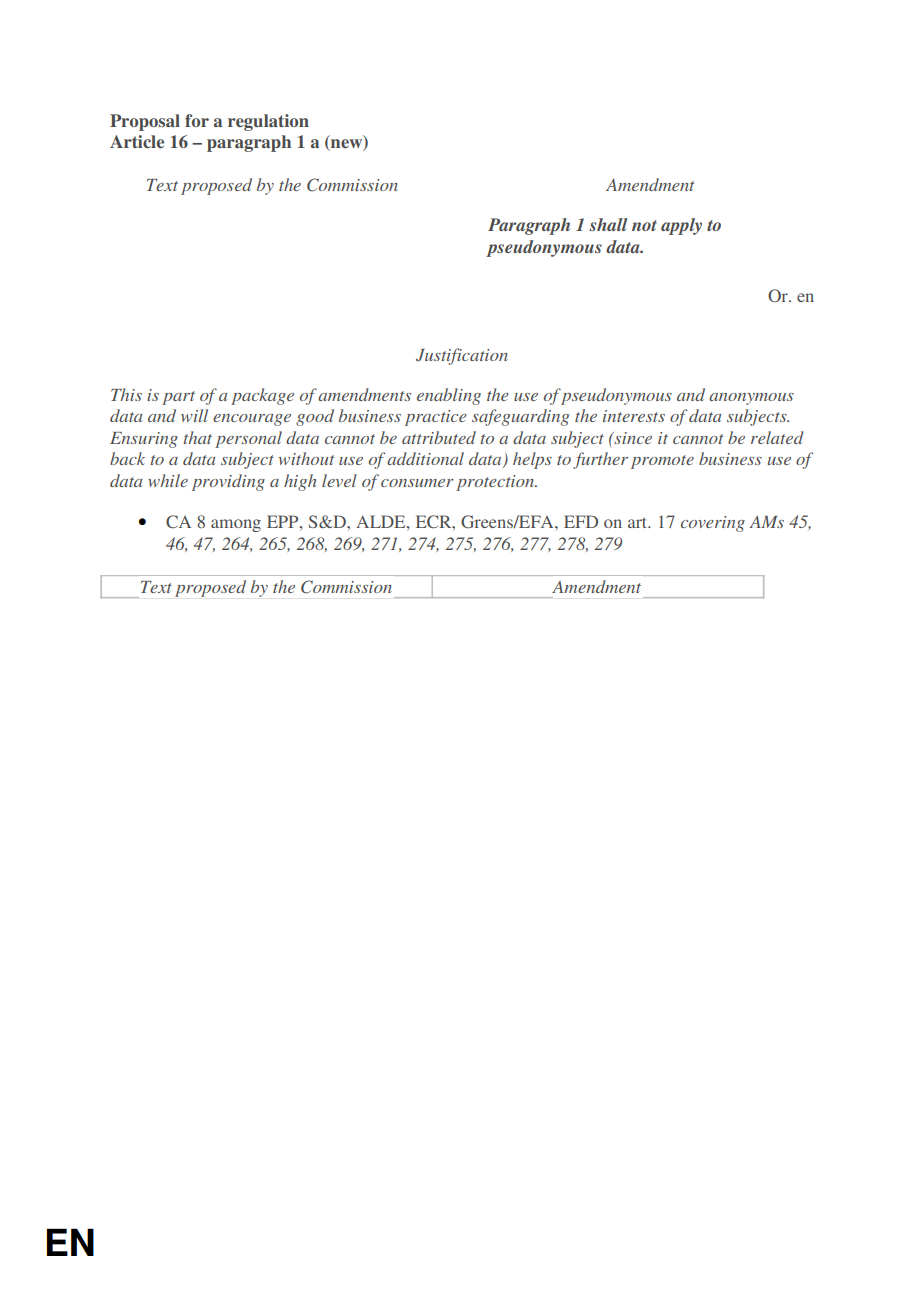  Describe the element at coordinates (462, 356) in the screenshot. I see `Justification` at that location.
